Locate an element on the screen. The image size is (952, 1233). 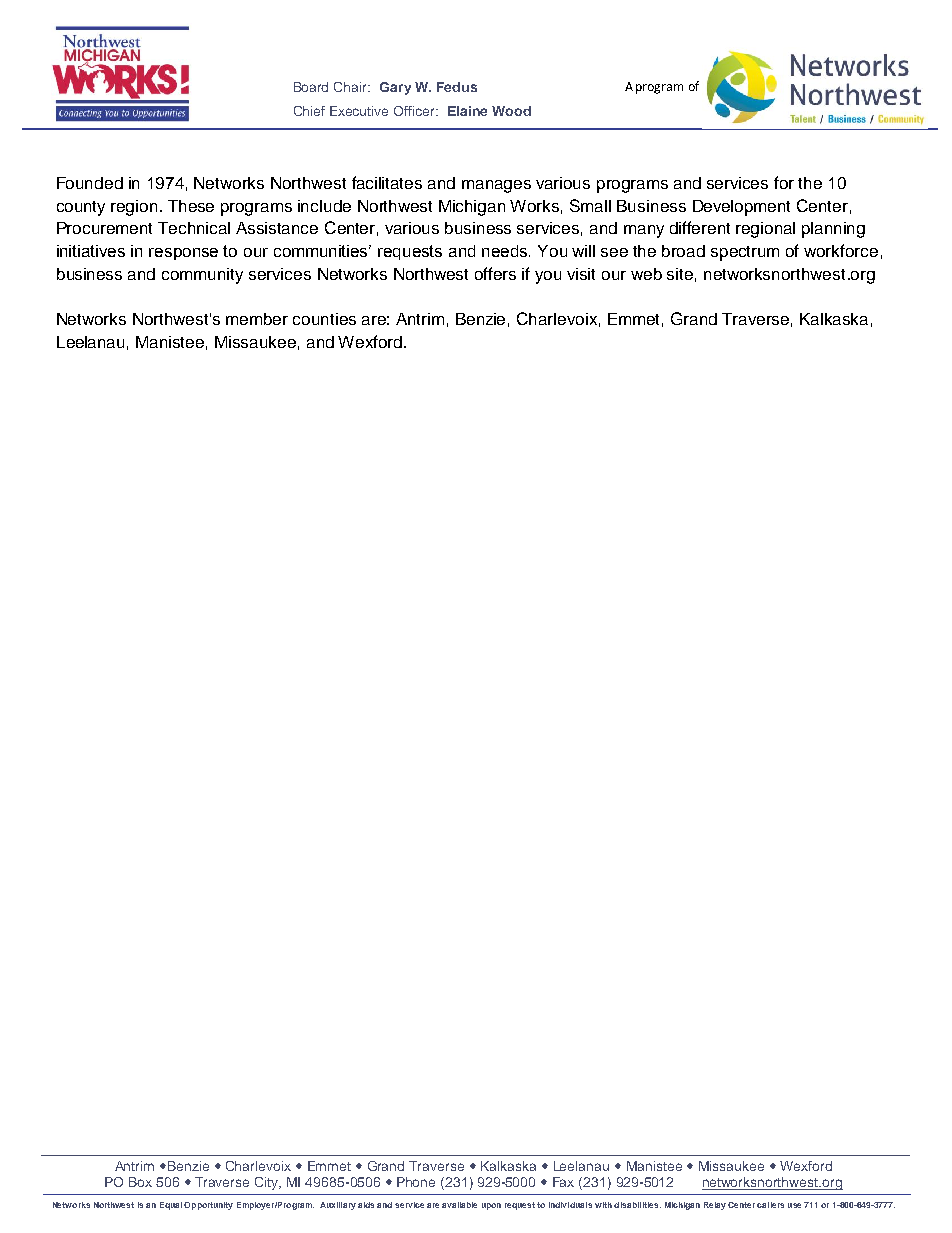
web is located at coordinates (646, 274).
